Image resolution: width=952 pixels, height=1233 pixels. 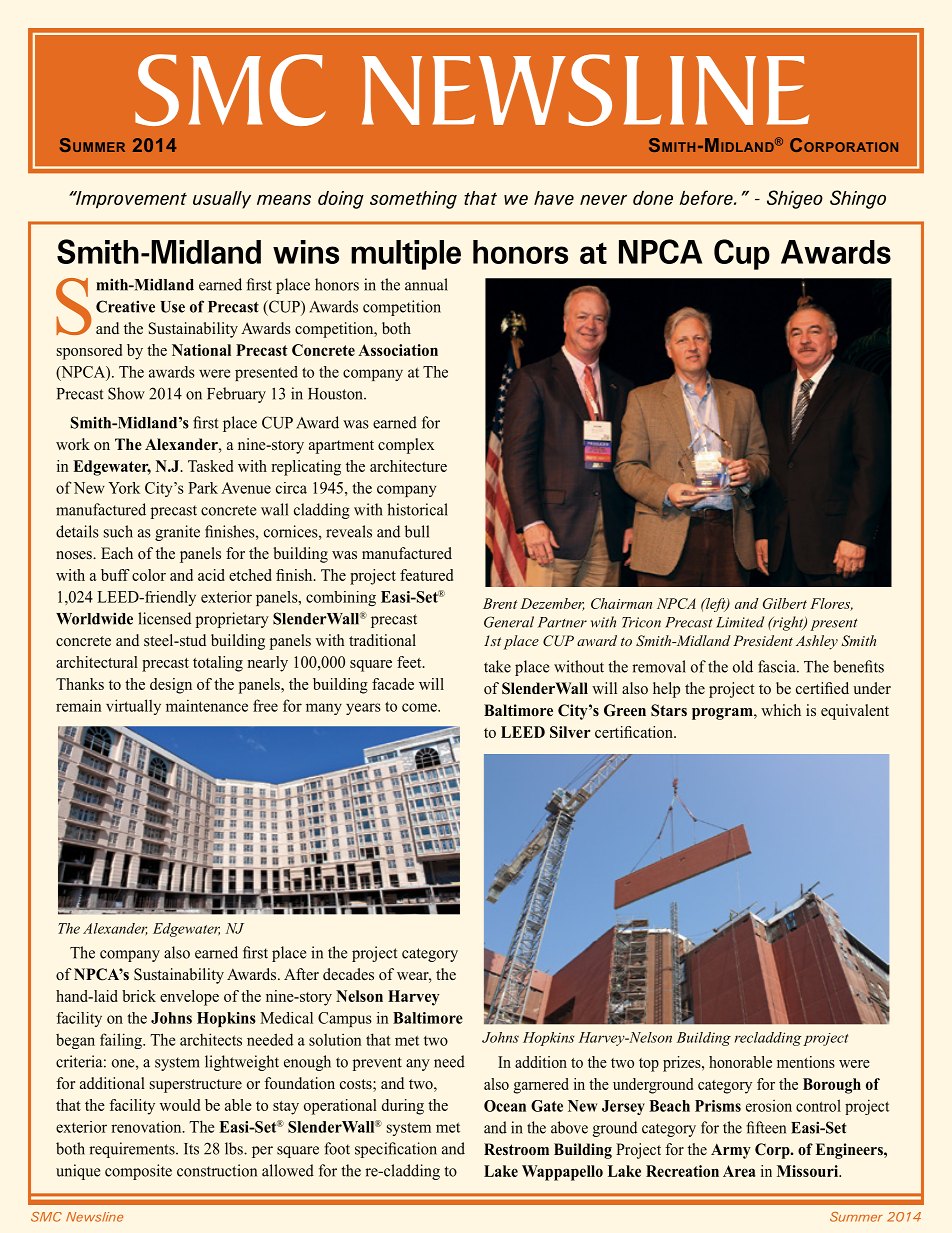 I want to click on virtually, so click(x=133, y=707).
